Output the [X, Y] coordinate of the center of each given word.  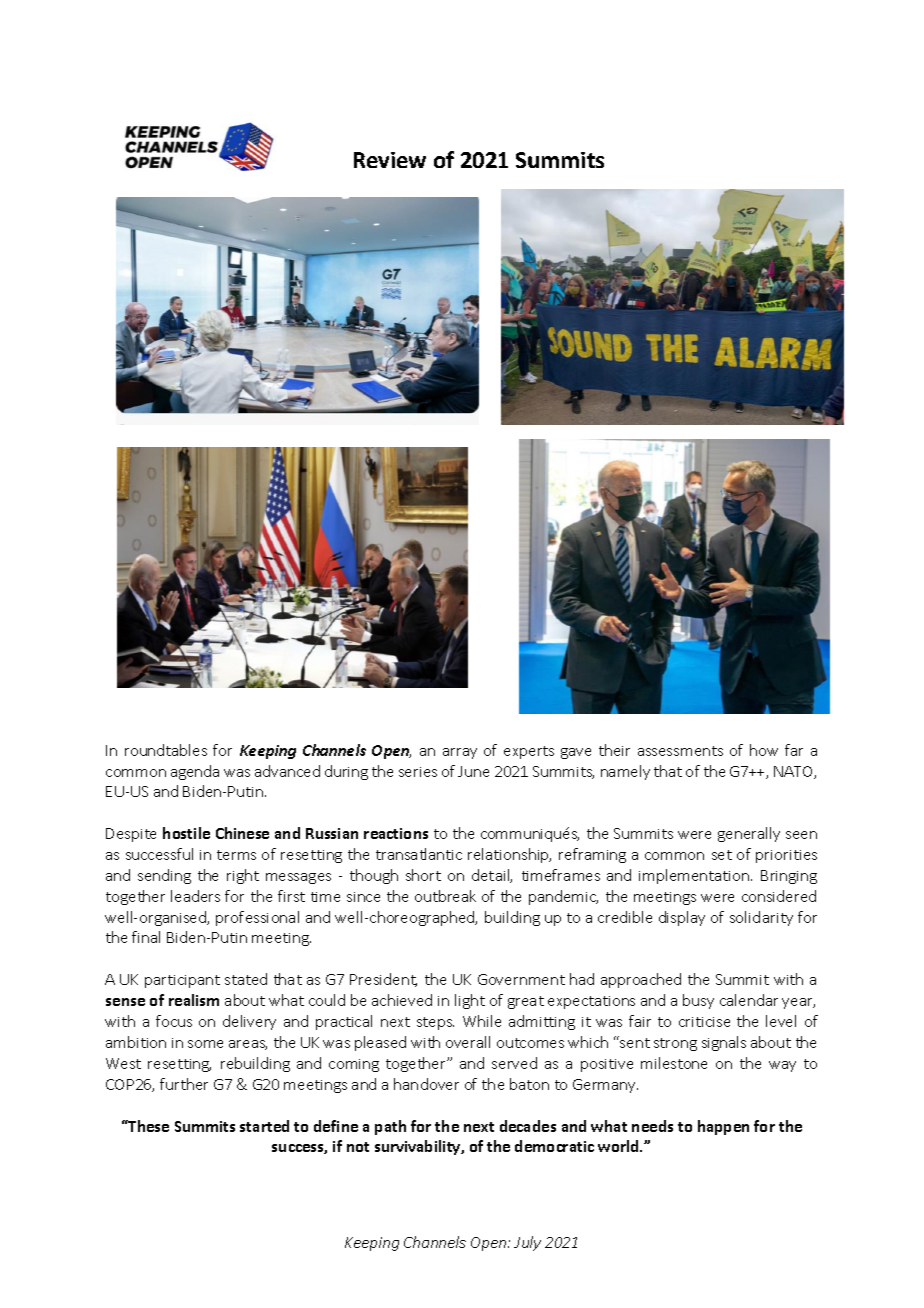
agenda [195, 772]
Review [390, 160]
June [473, 771]
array [460, 753]
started [264, 1126]
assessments [680, 751]
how [764, 750]
